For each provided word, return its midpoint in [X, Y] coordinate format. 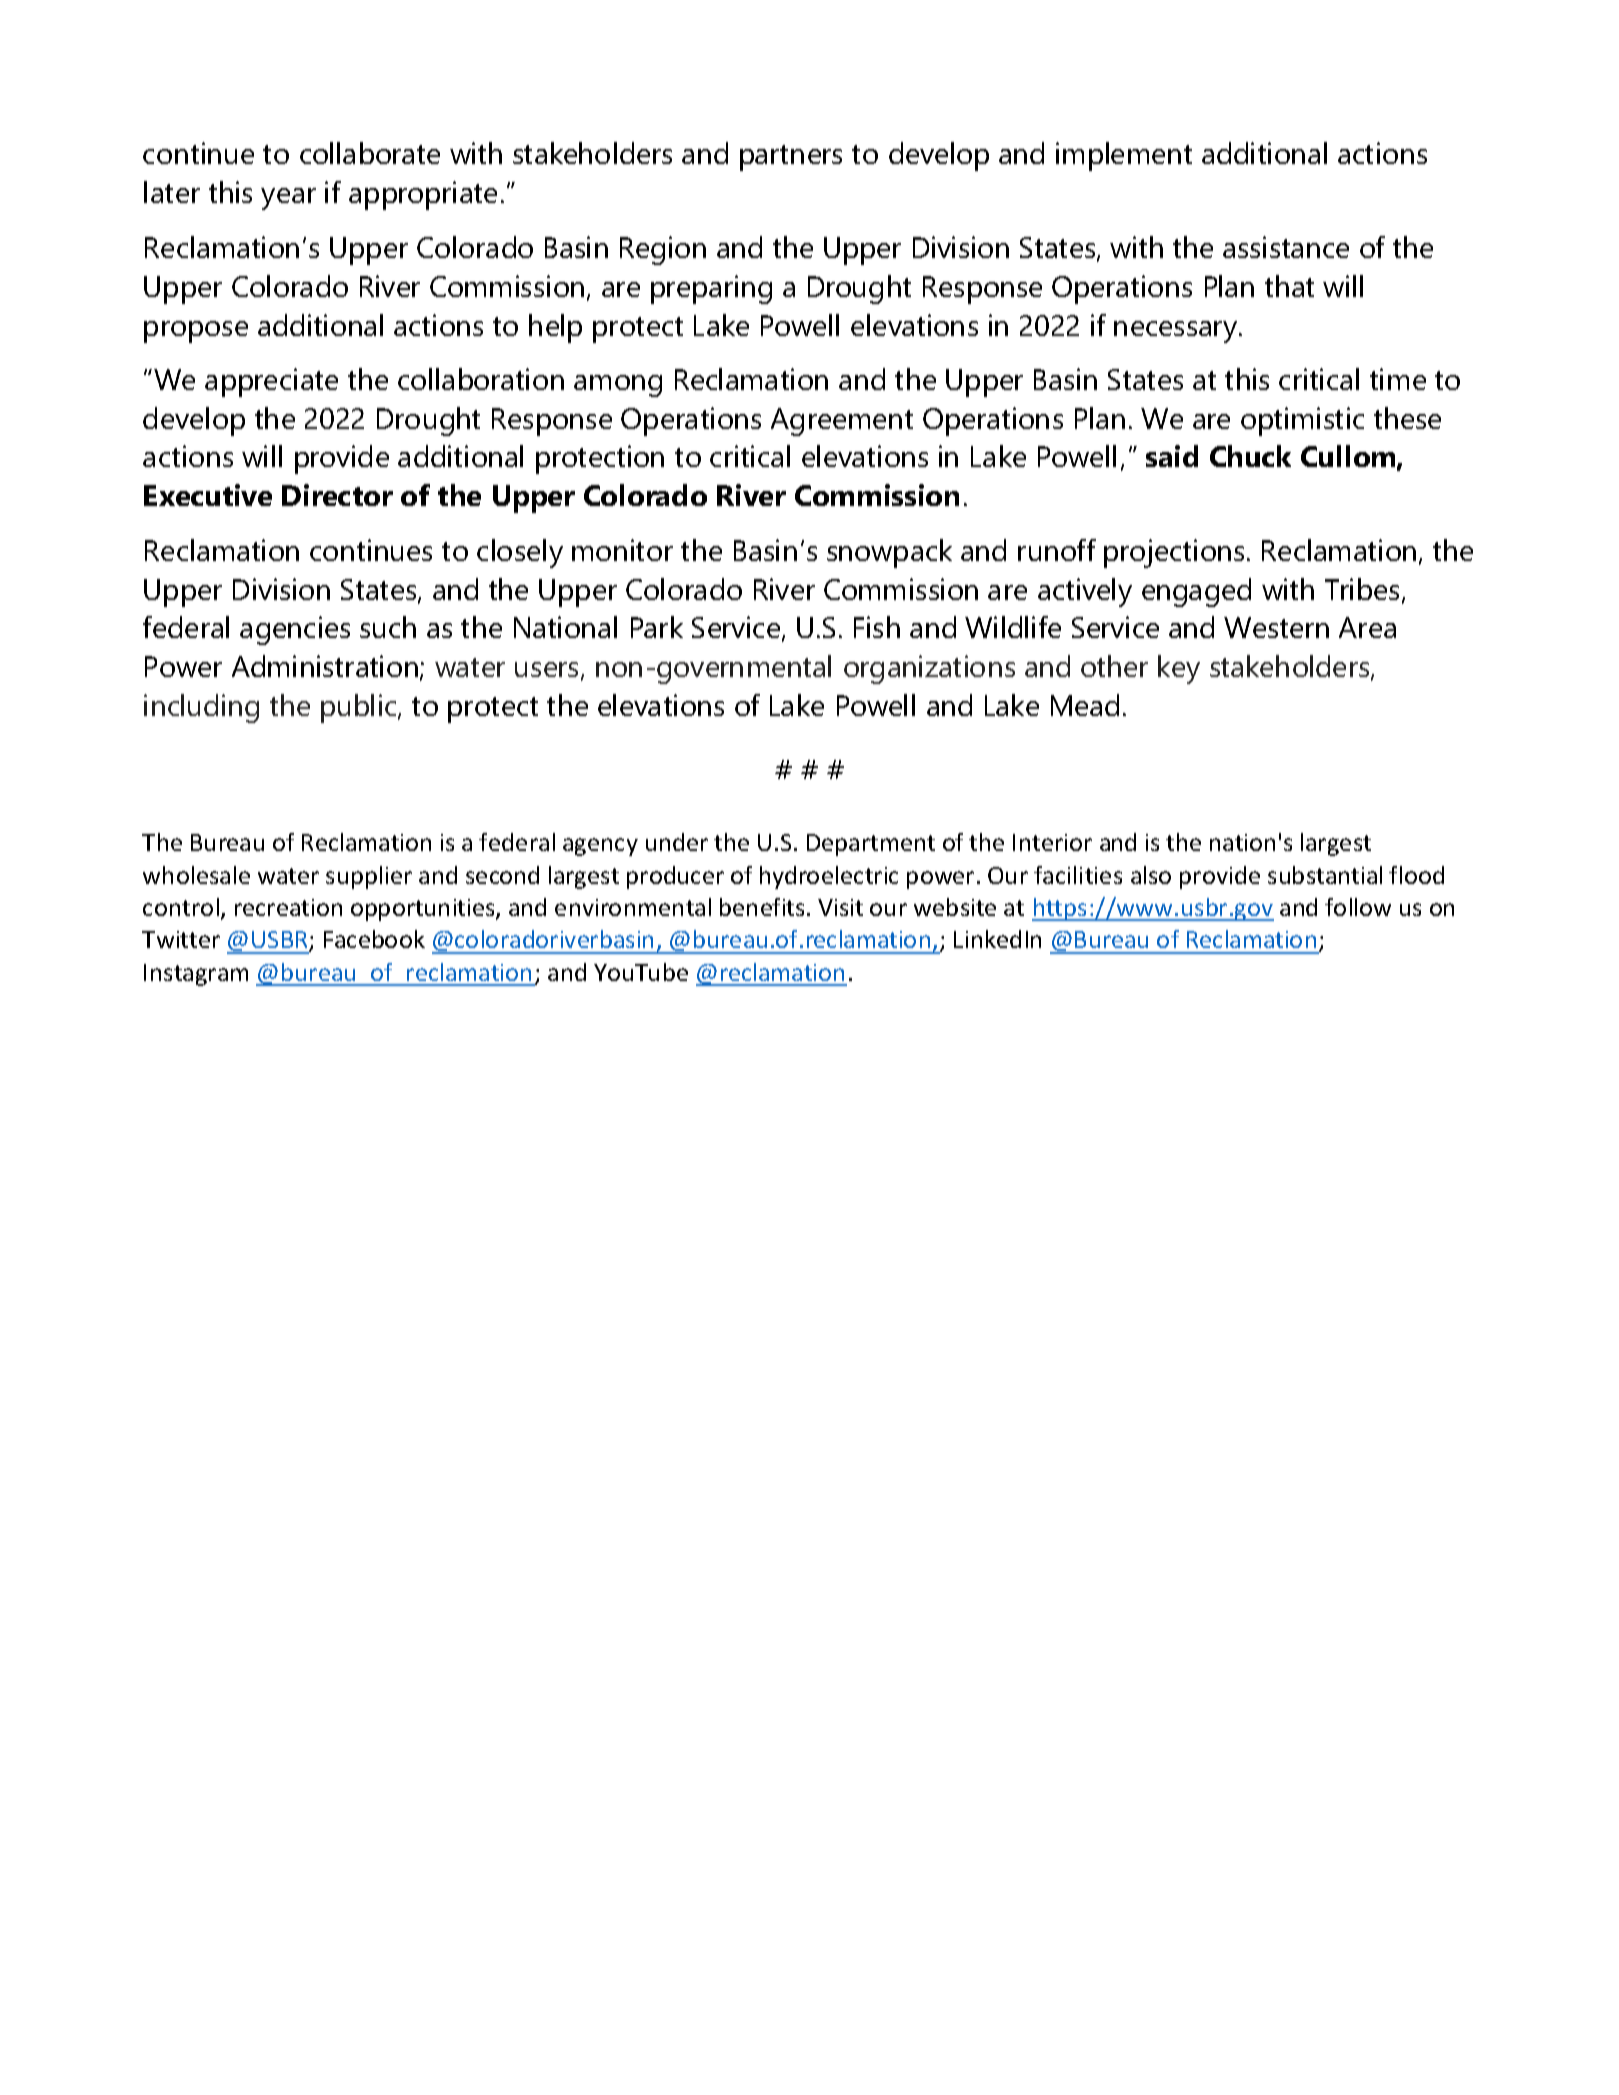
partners [791, 158]
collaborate [370, 153]
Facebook [374, 939]
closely [520, 553]
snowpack [889, 553]
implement [1124, 156]
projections [1174, 553]
